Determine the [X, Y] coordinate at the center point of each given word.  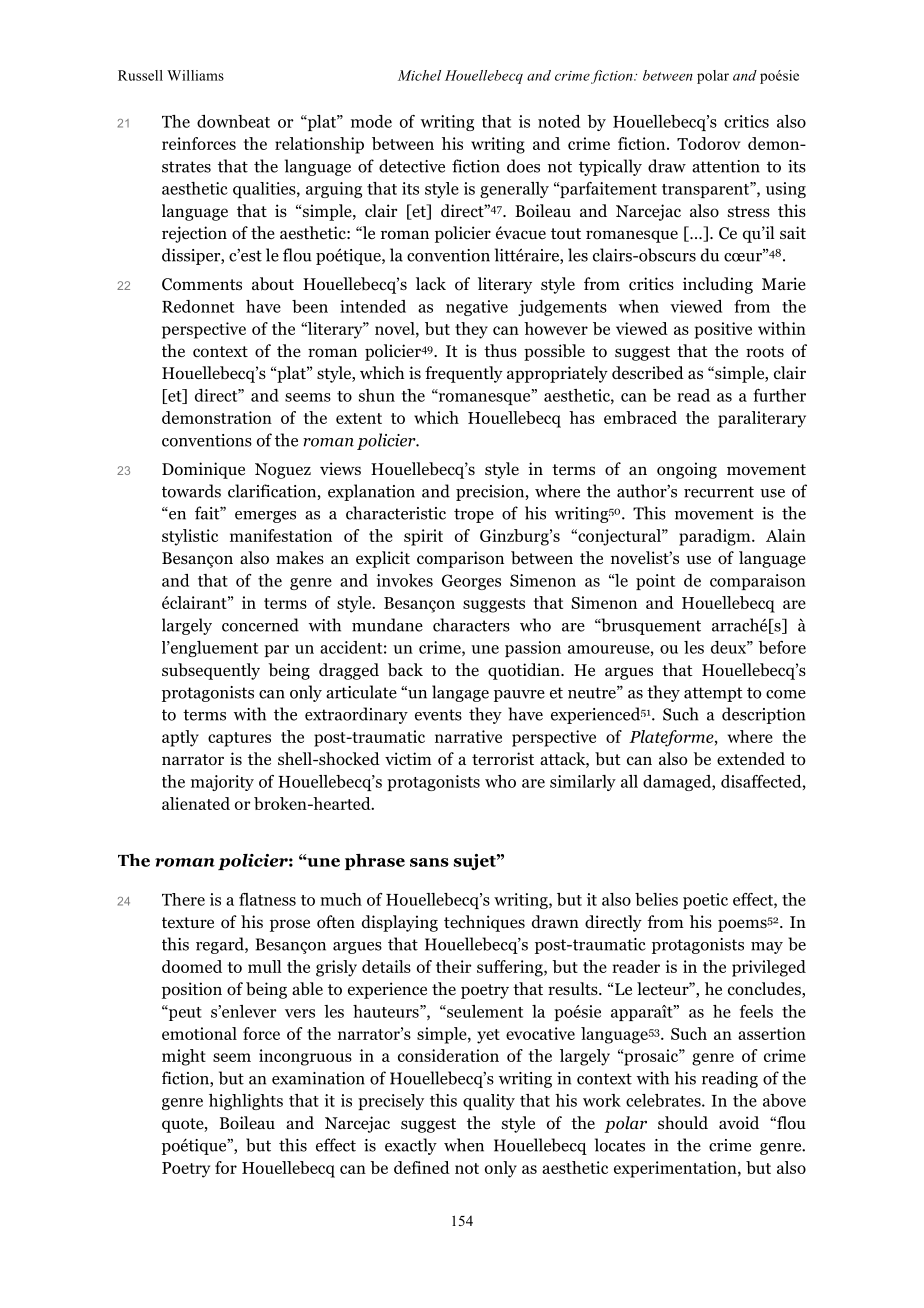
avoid [739, 1123]
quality [489, 1102]
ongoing [687, 470]
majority [222, 783]
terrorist [503, 759]
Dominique [203, 470]
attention [726, 166]
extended [751, 759]
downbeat [233, 121]
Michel [419, 75]
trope [474, 515]
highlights [246, 1102]
